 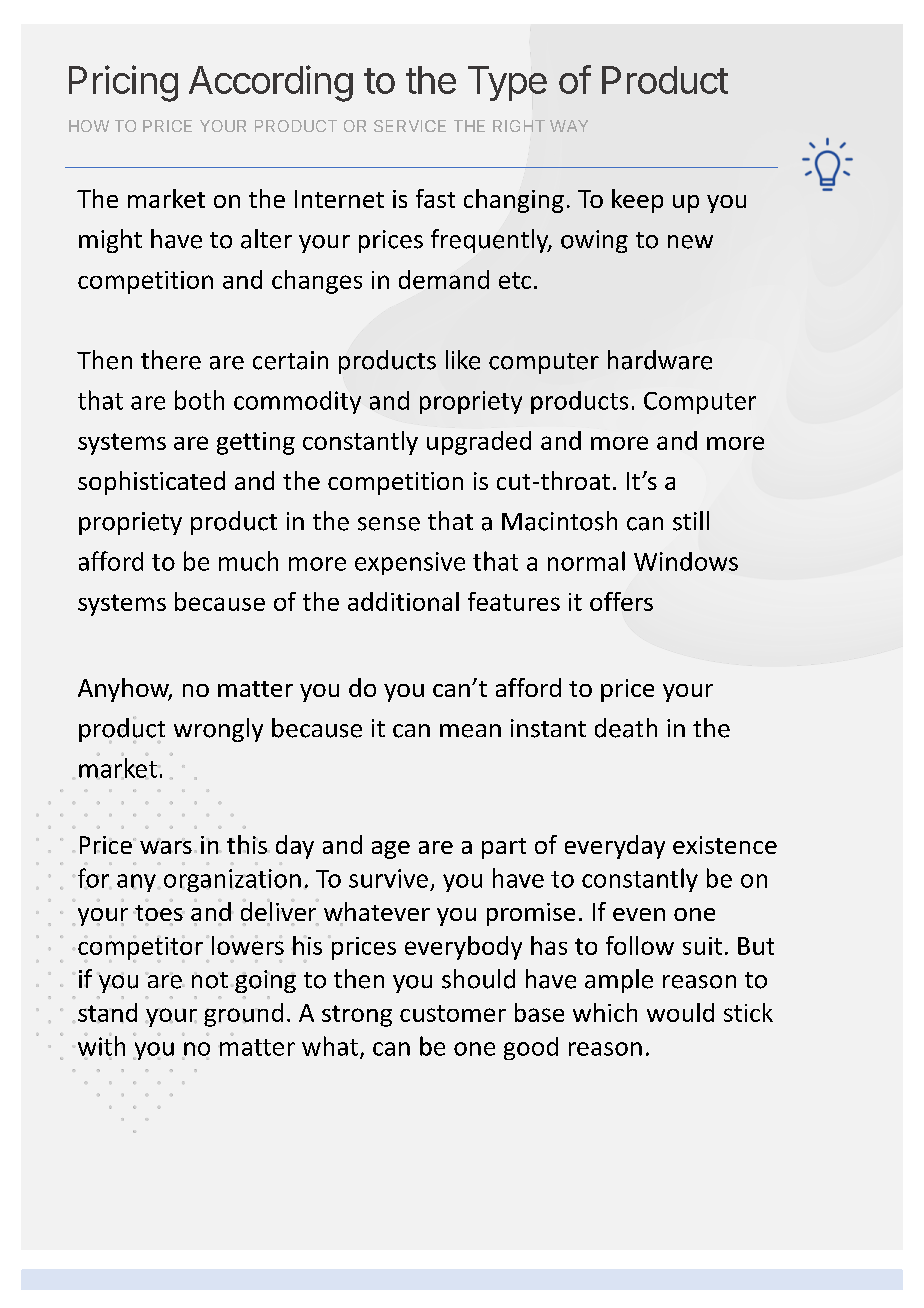 What do you see at coordinates (123, 83) in the image?
I see `Pricing` at bounding box center [123, 83].
